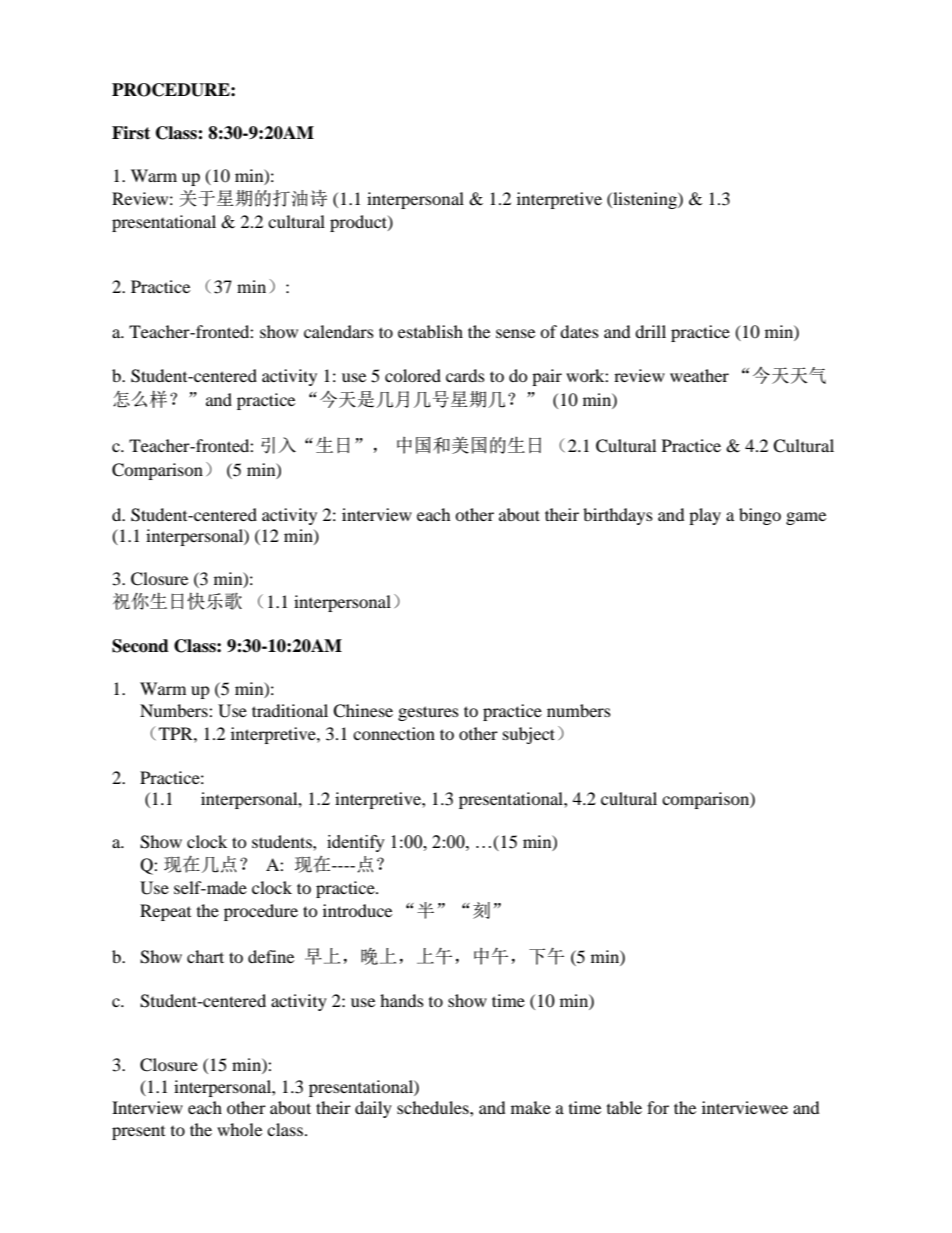  What do you see at coordinates (239, 1129) in the screenshot?
I see `whole` at bounding box center [239, 1129].
